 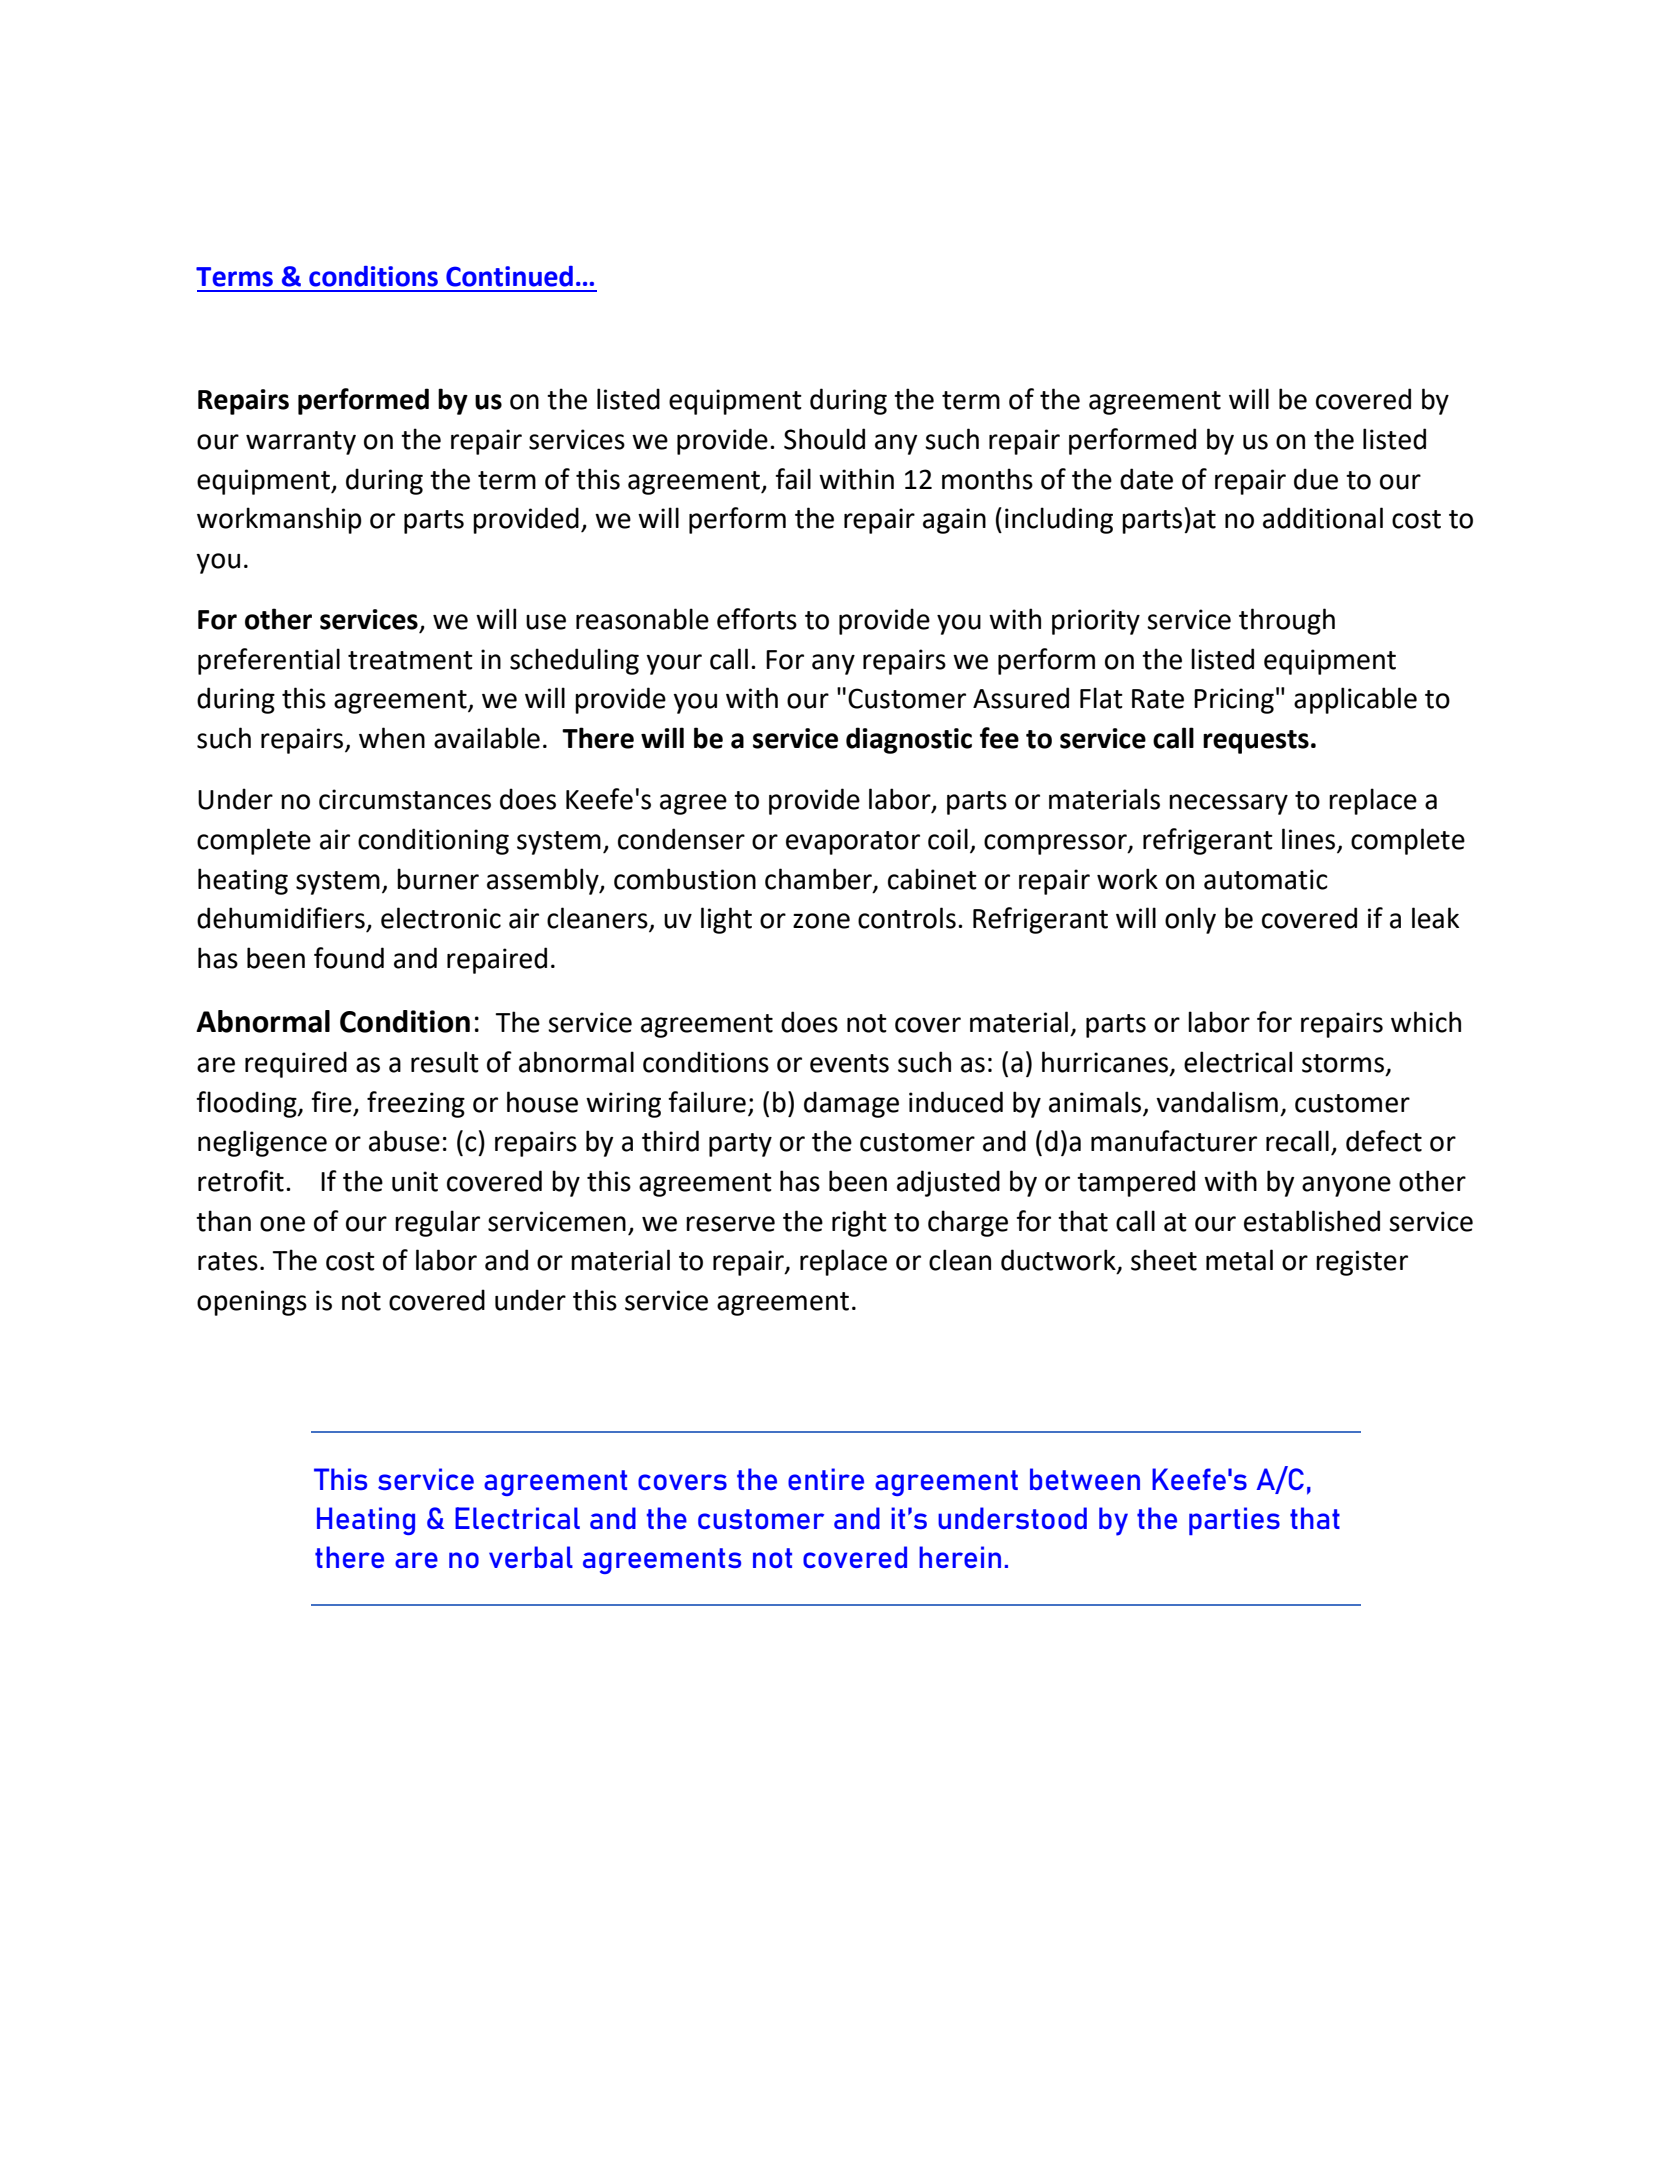 I want to click on verbal, so click(x=531, y=1557).
